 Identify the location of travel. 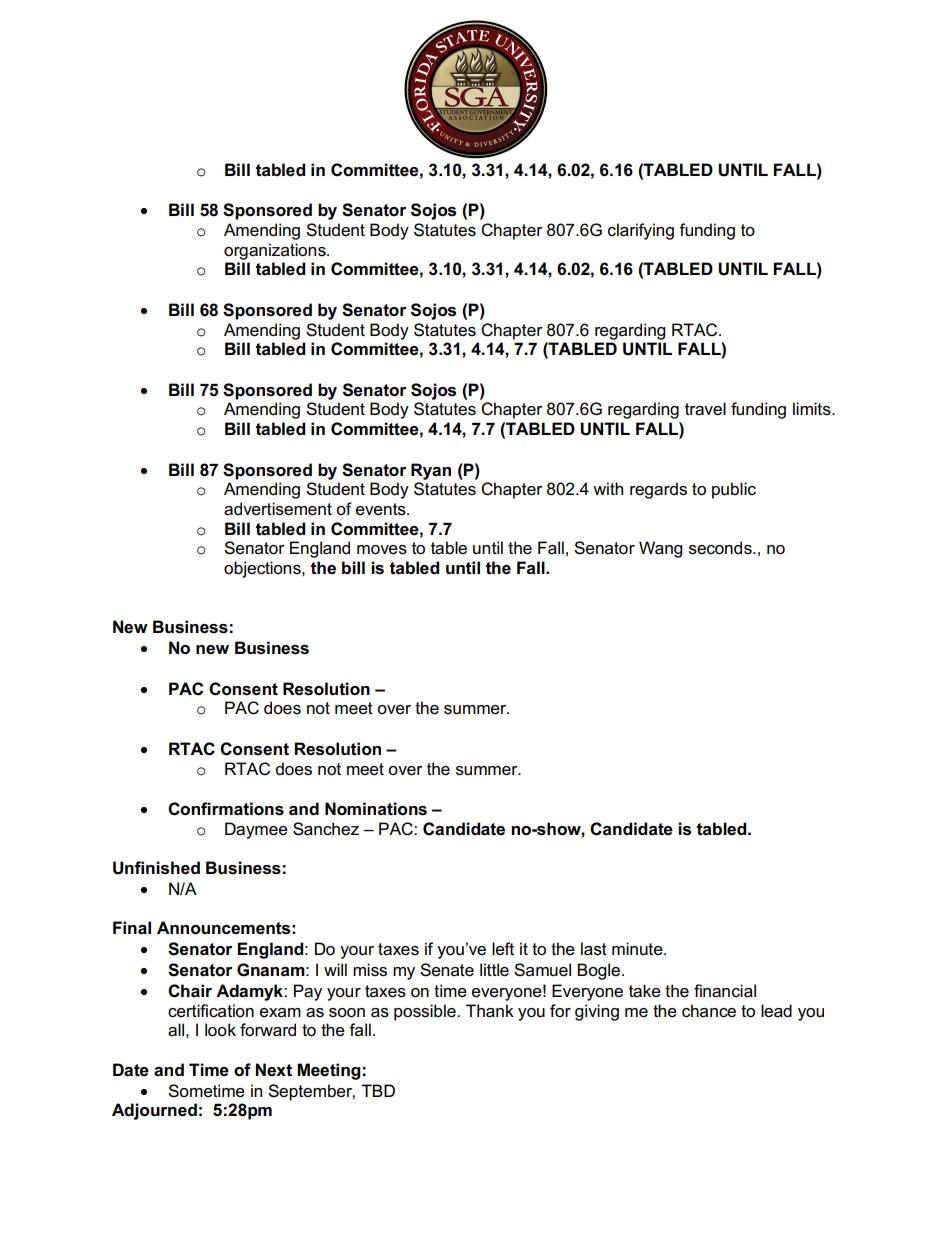
(705, 409).
